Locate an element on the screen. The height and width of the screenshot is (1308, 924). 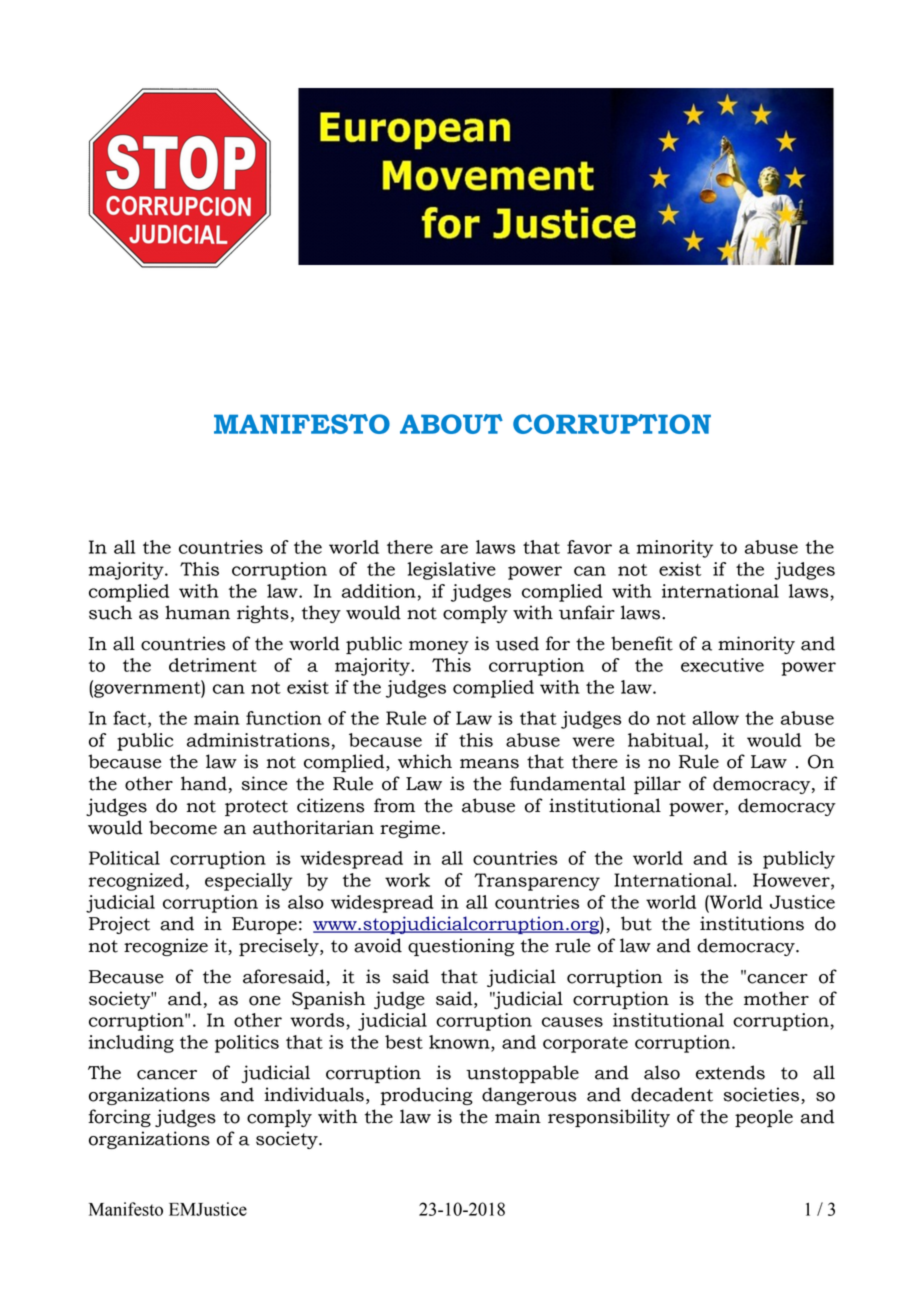
favor is located at coordinates (589, 547).
